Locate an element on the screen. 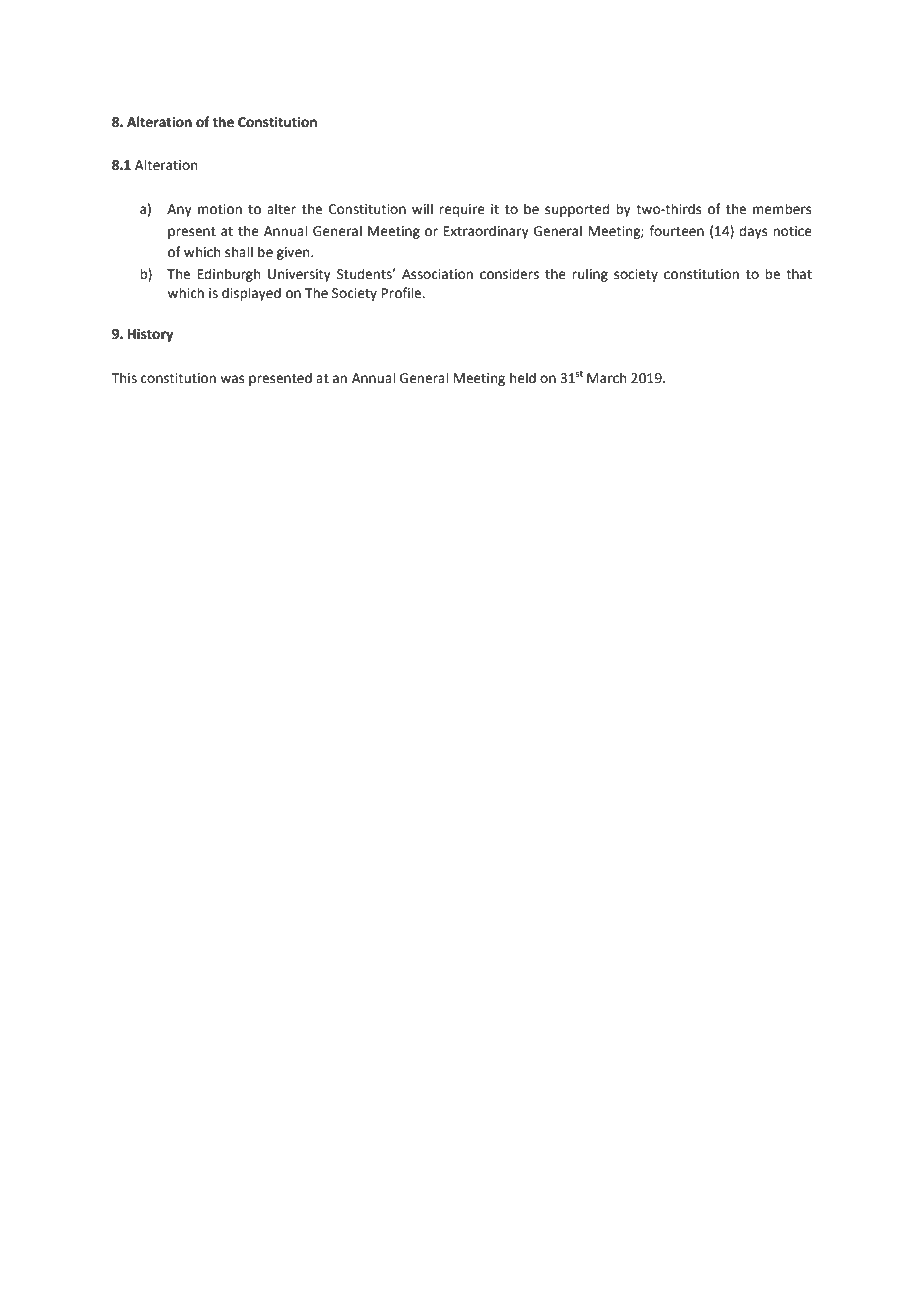 The height and width of the screenshot is (1308, 924). was is located at coordinates (232, 379).
